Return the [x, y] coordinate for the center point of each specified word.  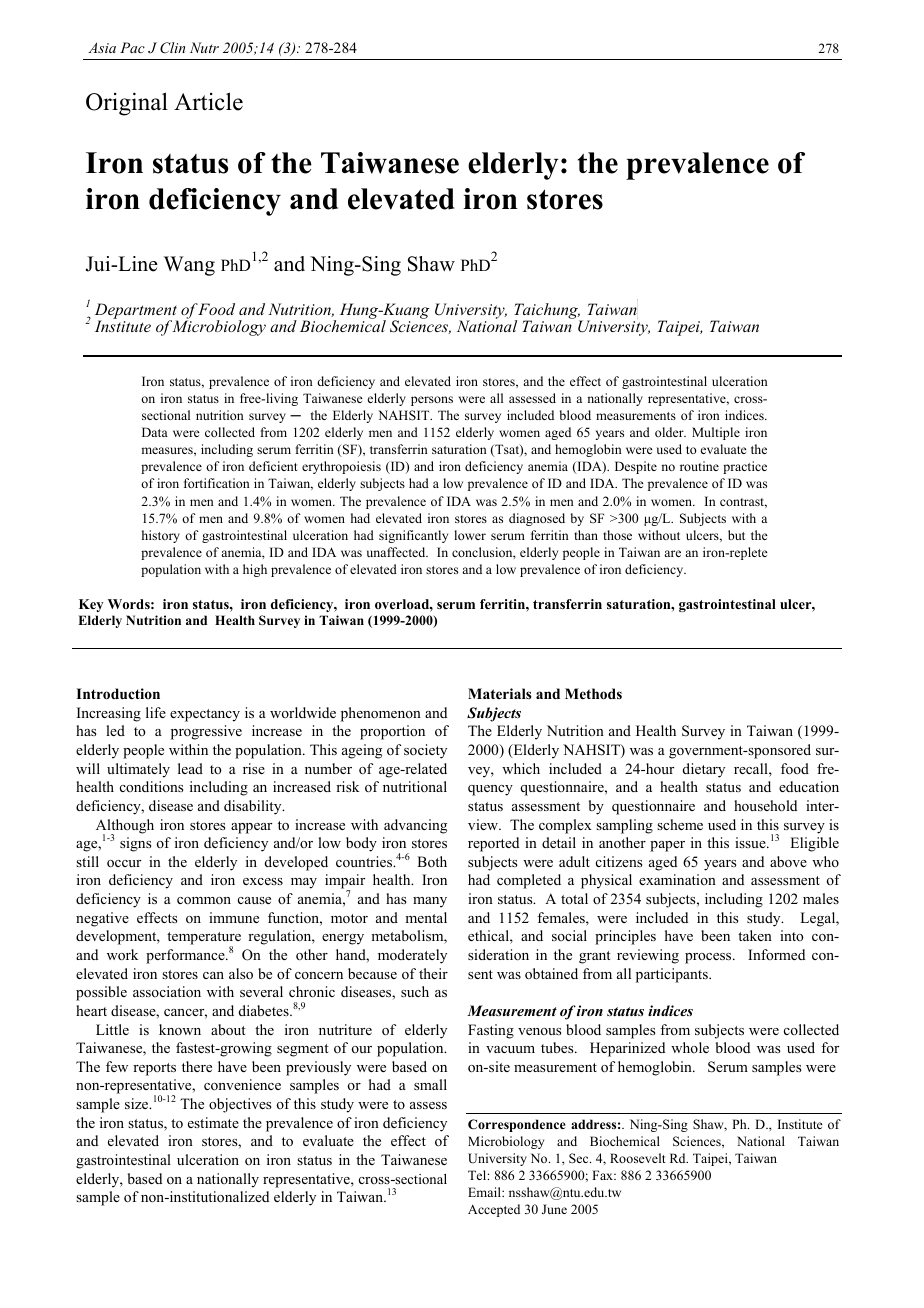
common [204, 901]
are [672, 553]
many [430, 902]
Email [485, 1192]
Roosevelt [638, 1158]
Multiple [716, 433]
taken [755, 935]
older [670, 432]
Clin [172, 48]
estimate [213, 1122]
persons [432, 401]
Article [208, 101]
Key [91, 605]
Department [136, 312]
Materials [499, 693]
